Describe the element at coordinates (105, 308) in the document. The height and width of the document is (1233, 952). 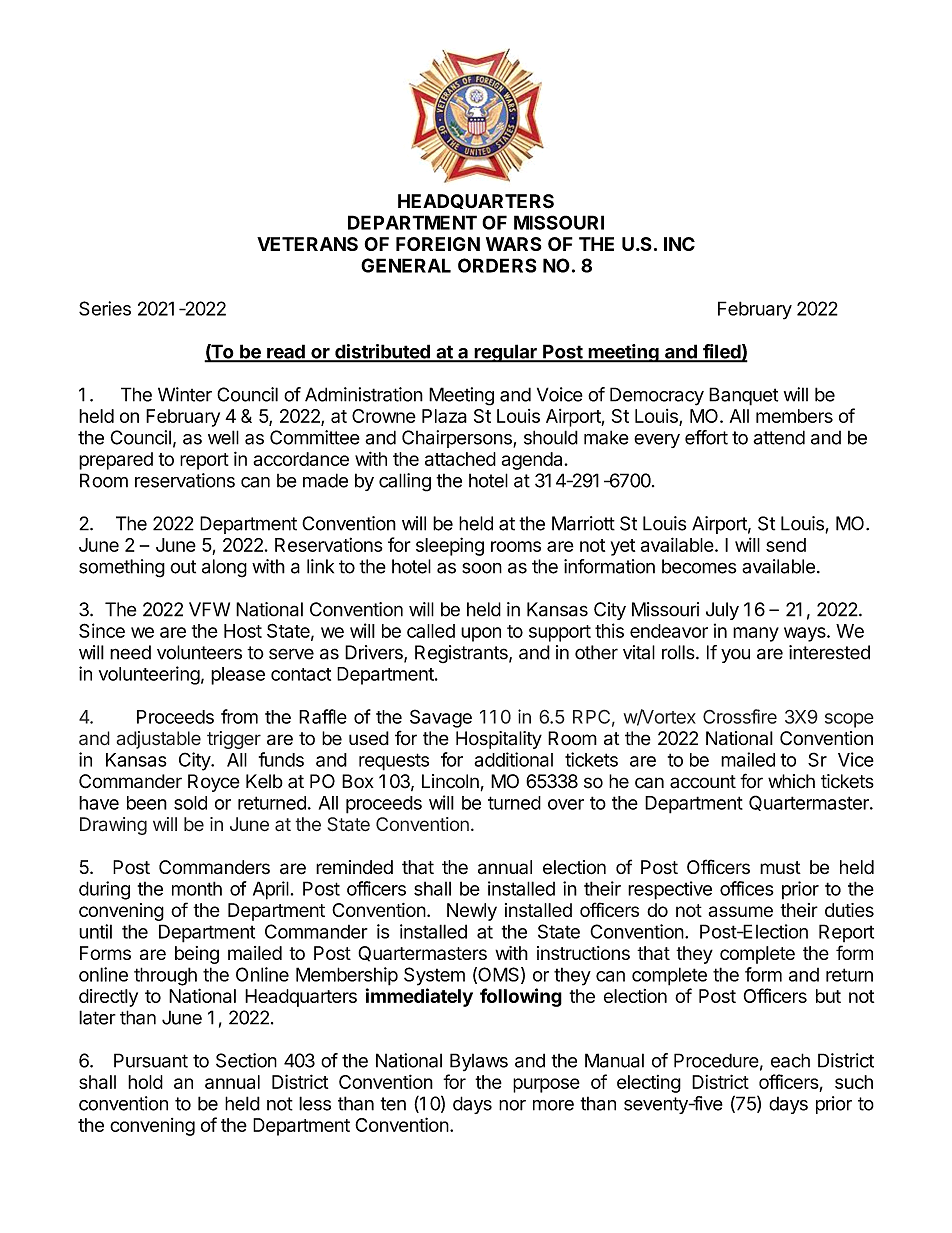
I see `Series` at that location.
